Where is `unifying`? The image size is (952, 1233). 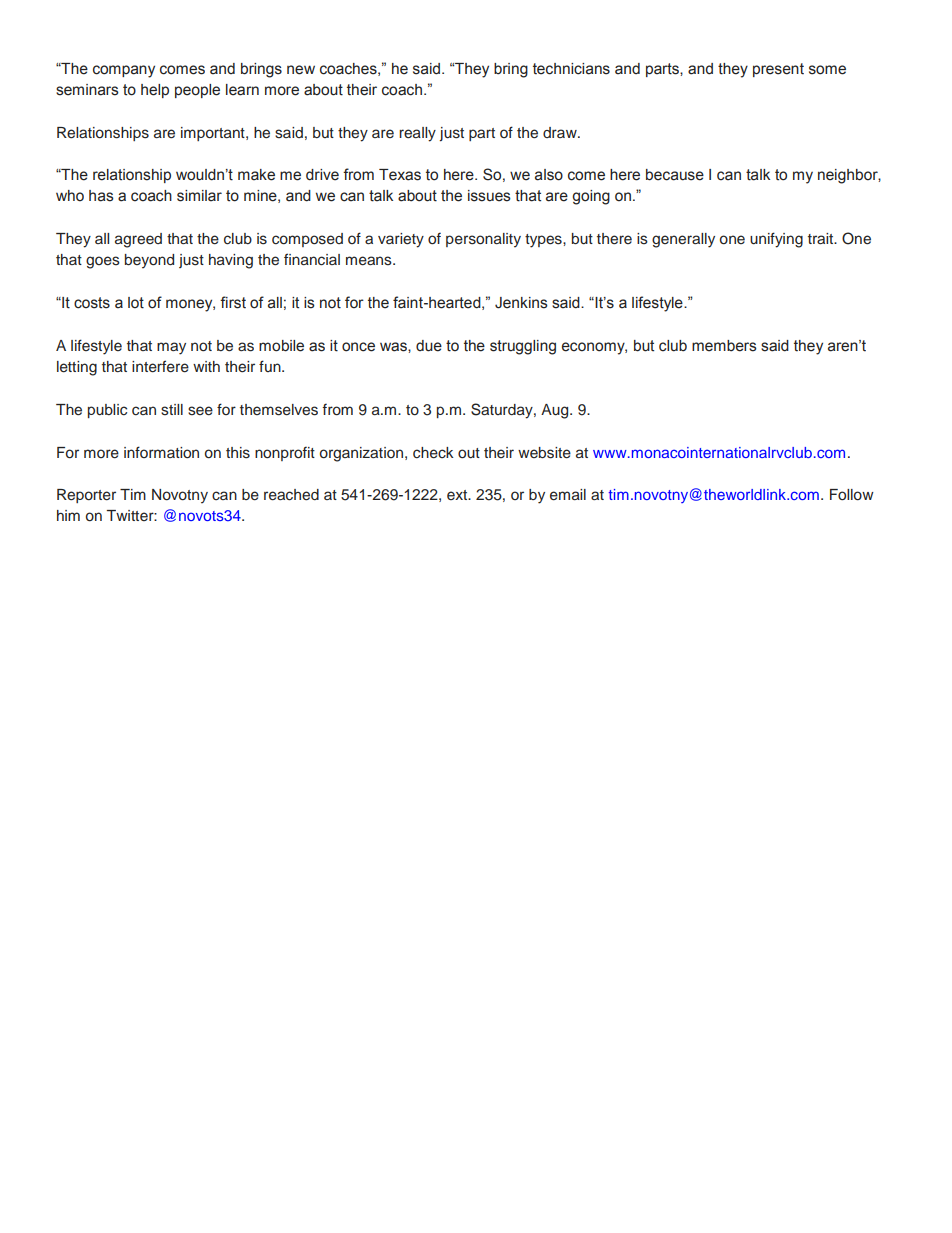 unifying is located at coordinates (776, 240).
